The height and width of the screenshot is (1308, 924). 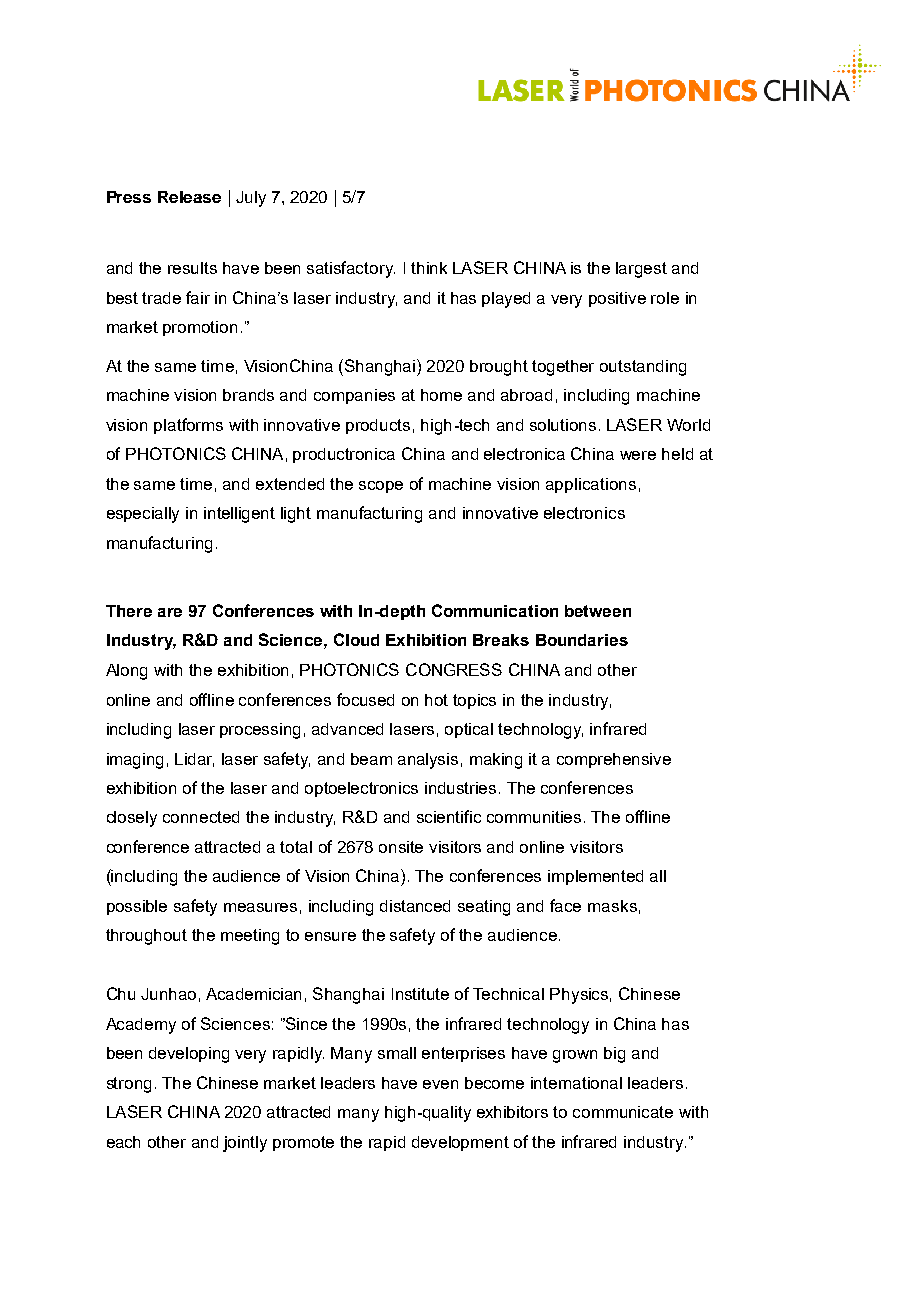 What do you see at coordinates (623, 1112) in the screenshot?
I see `communicate` at bounding box center [623, 1112].
